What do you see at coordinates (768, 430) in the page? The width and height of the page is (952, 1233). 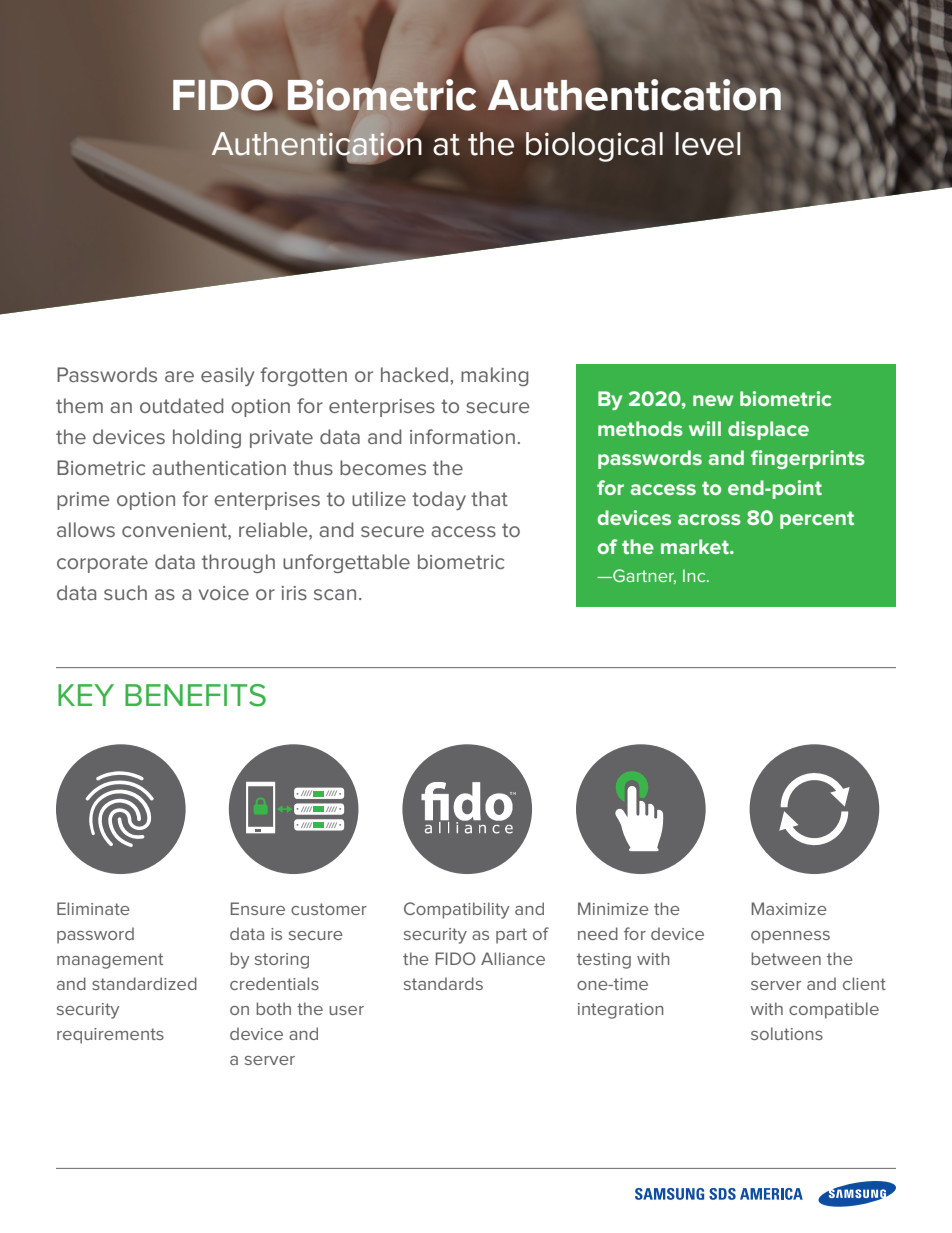 I see `displace` at bounding box center [768, 430].
